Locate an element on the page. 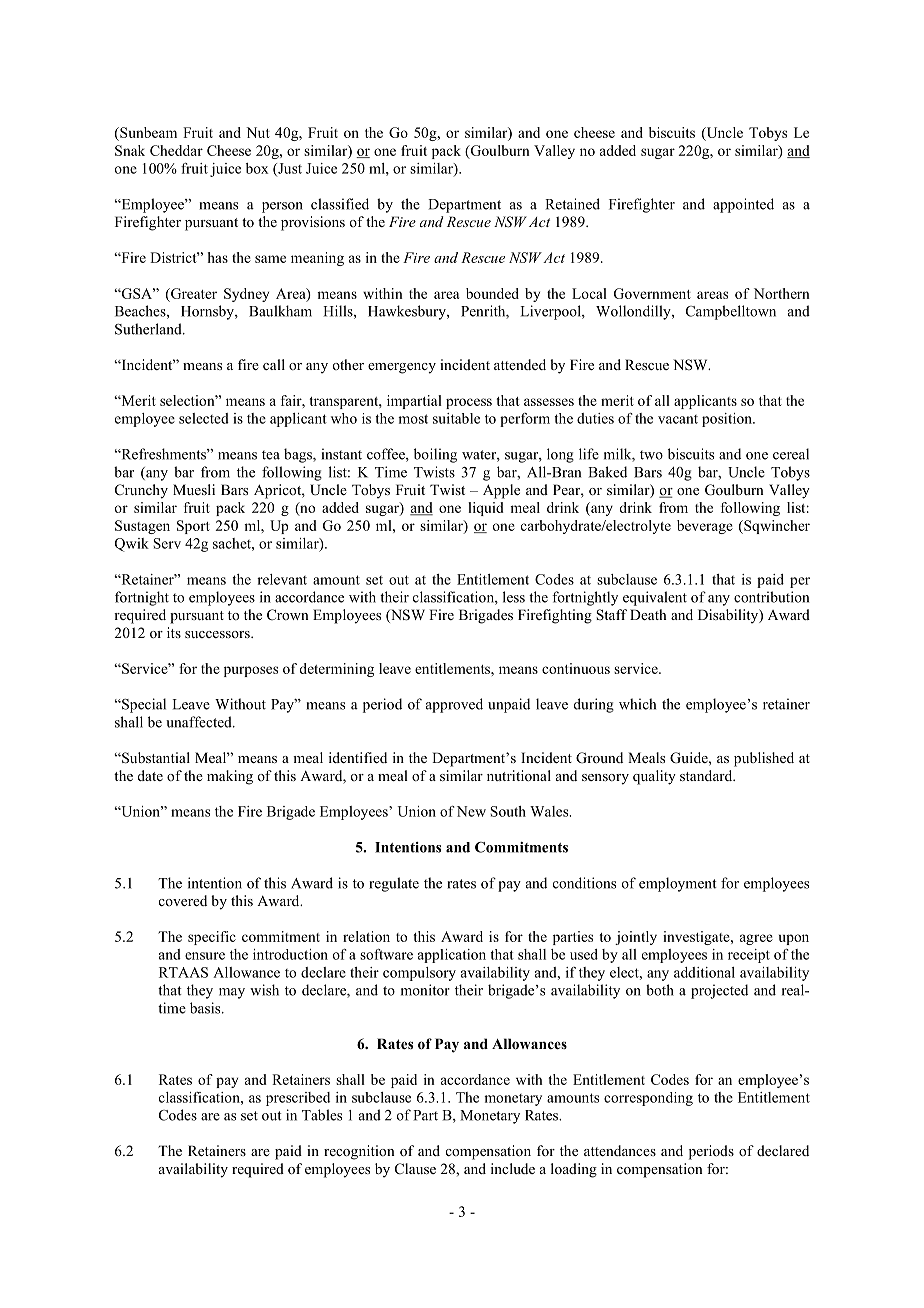  position is located at coordinates (728, 420).
